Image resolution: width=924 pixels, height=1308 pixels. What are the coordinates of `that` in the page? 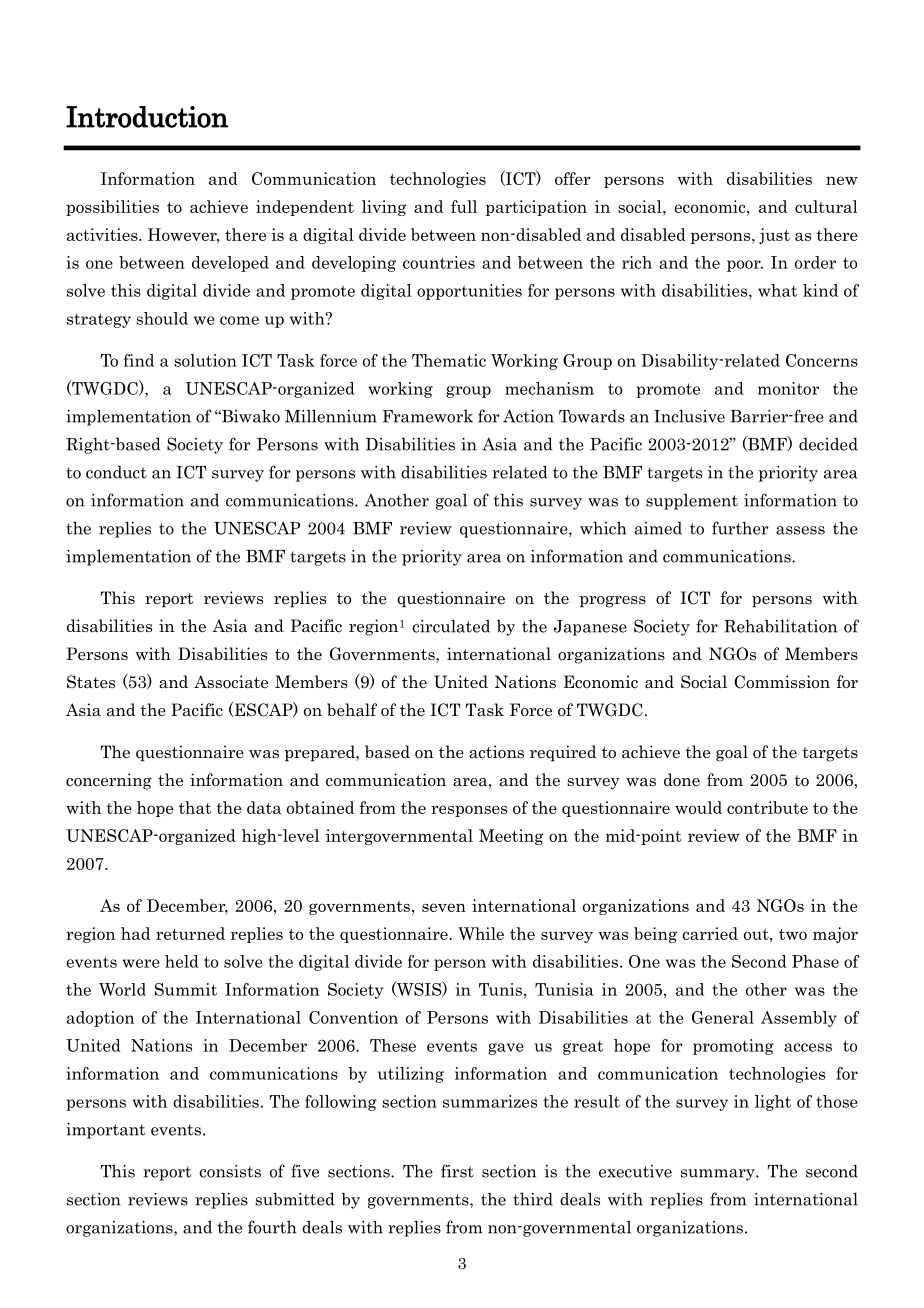 It's located at (195, 807).
